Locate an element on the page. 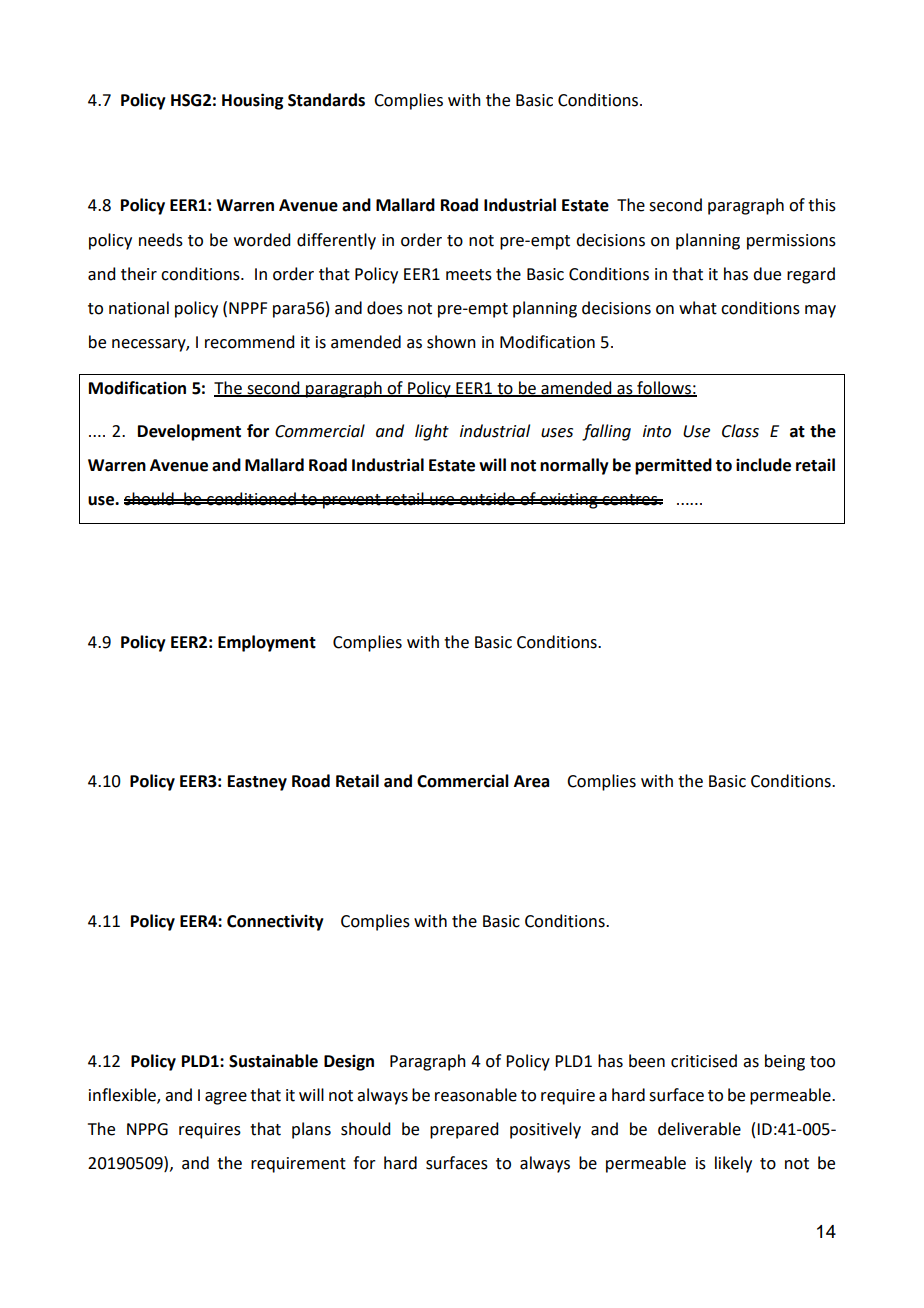  Housing is located at coordinates (252, 101).
